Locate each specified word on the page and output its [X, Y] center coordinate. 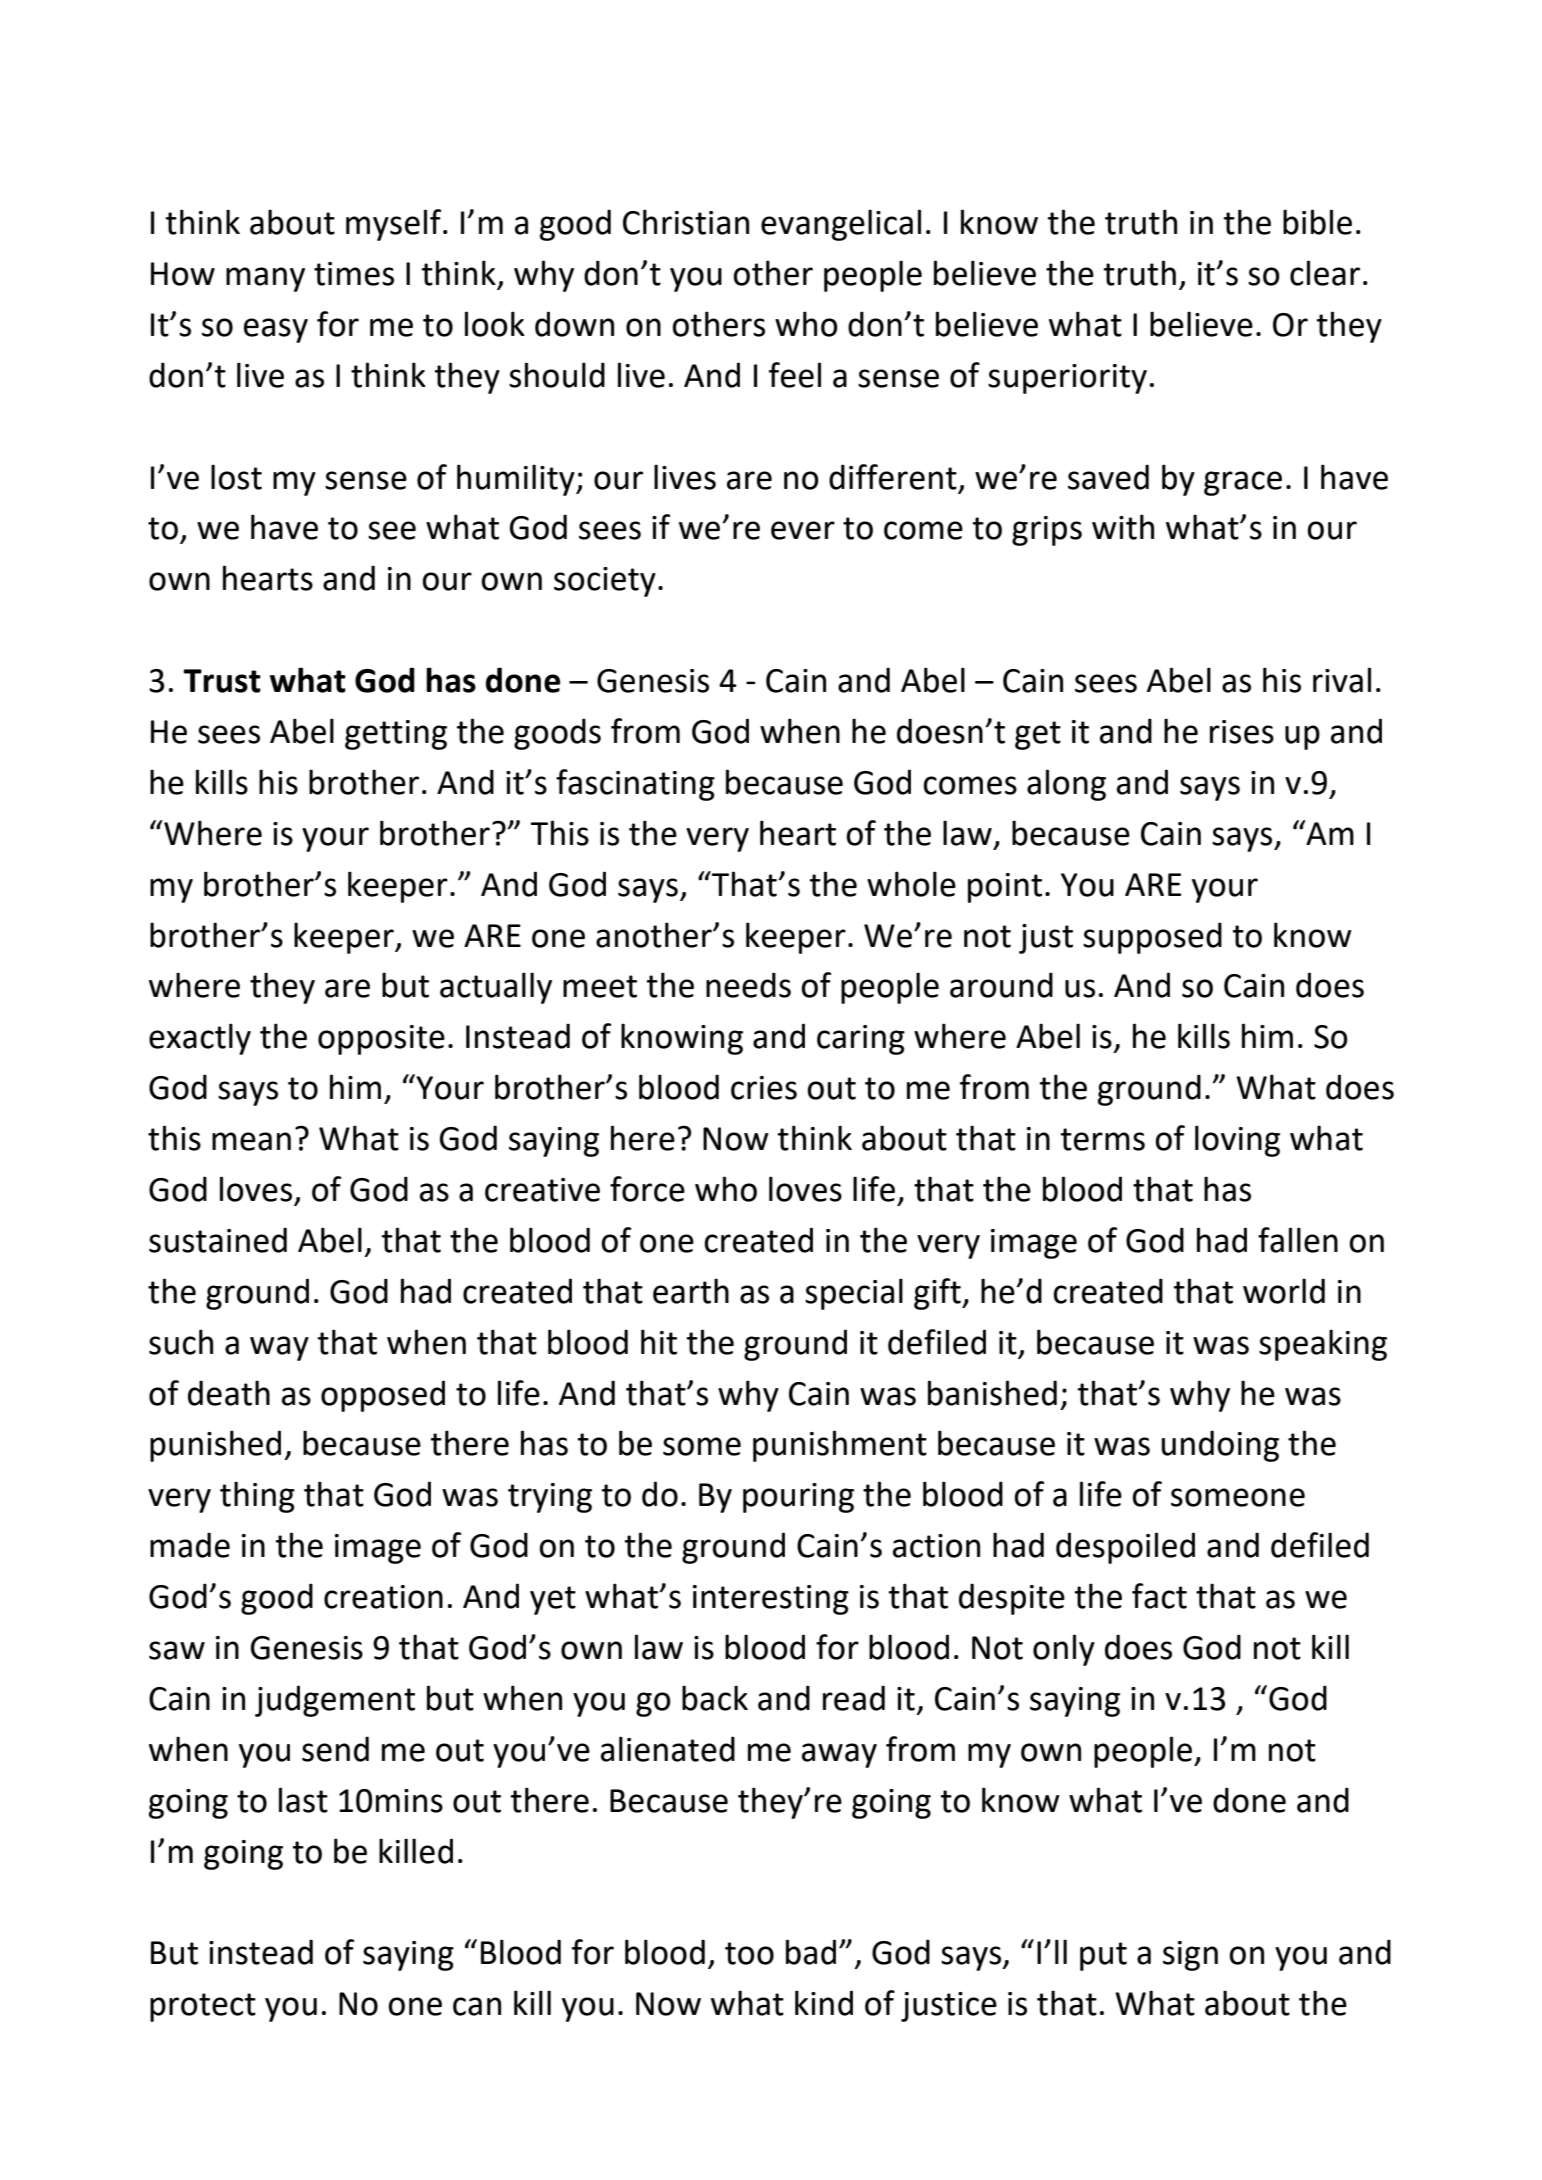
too [749, 1953]
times [354, 274]
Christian [686, 222]
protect [203, 2007]
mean [251, 1141]
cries [764, 1088]
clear [1325, 273]
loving [1237, 1141]
